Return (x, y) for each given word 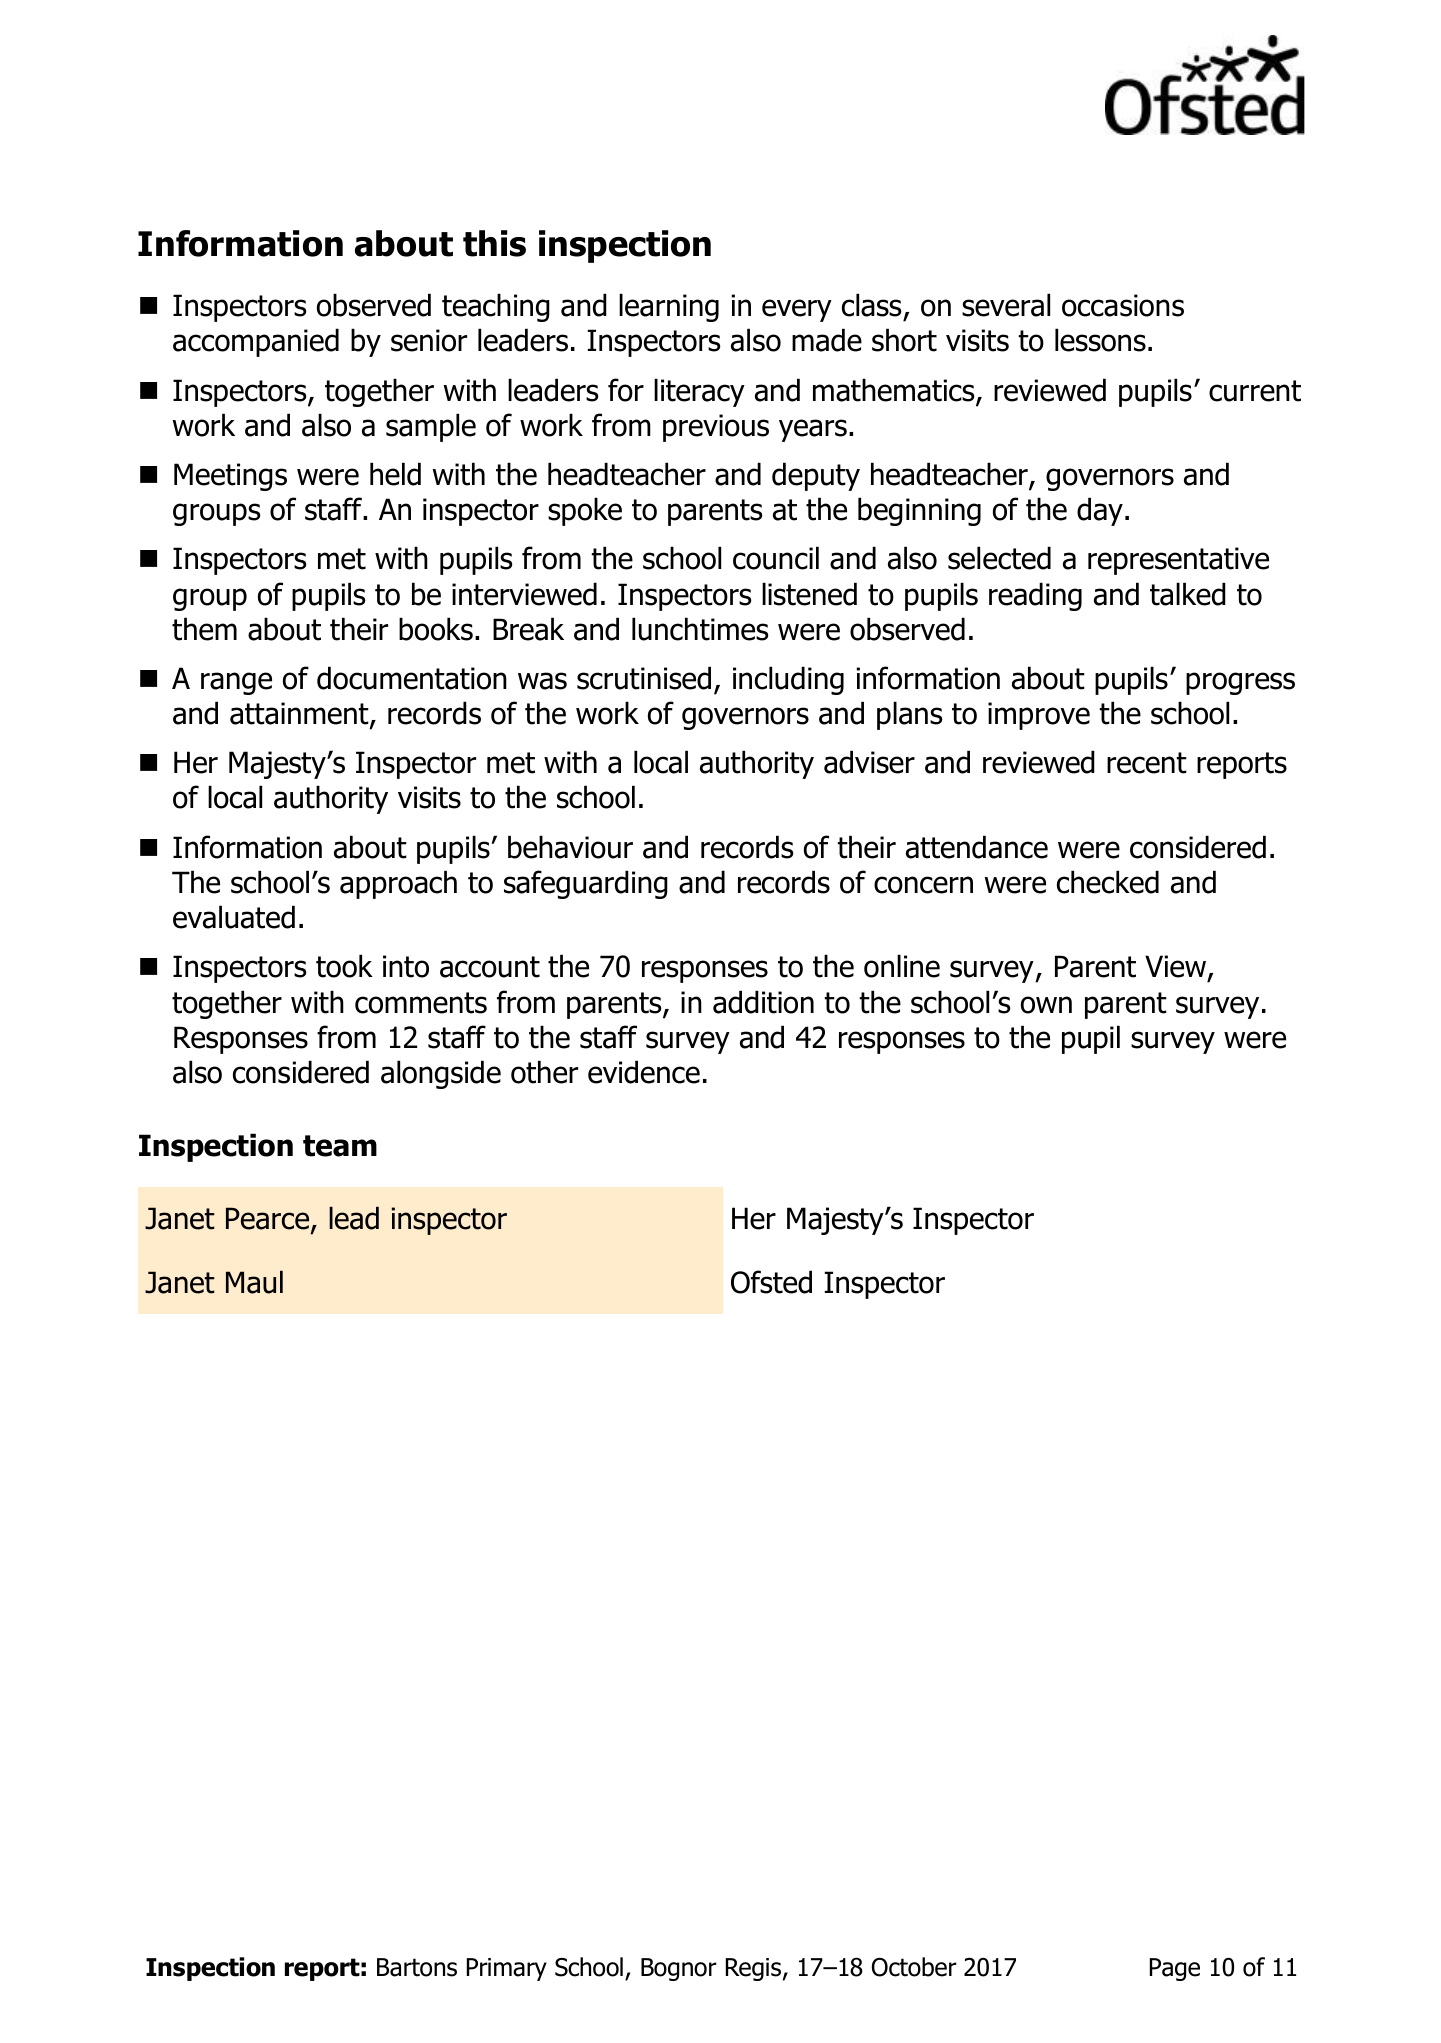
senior (429, 340)
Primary (507, 1969)
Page (1175, 1969)
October (914, 1967)
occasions (1123, 305)
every (797, 310)
